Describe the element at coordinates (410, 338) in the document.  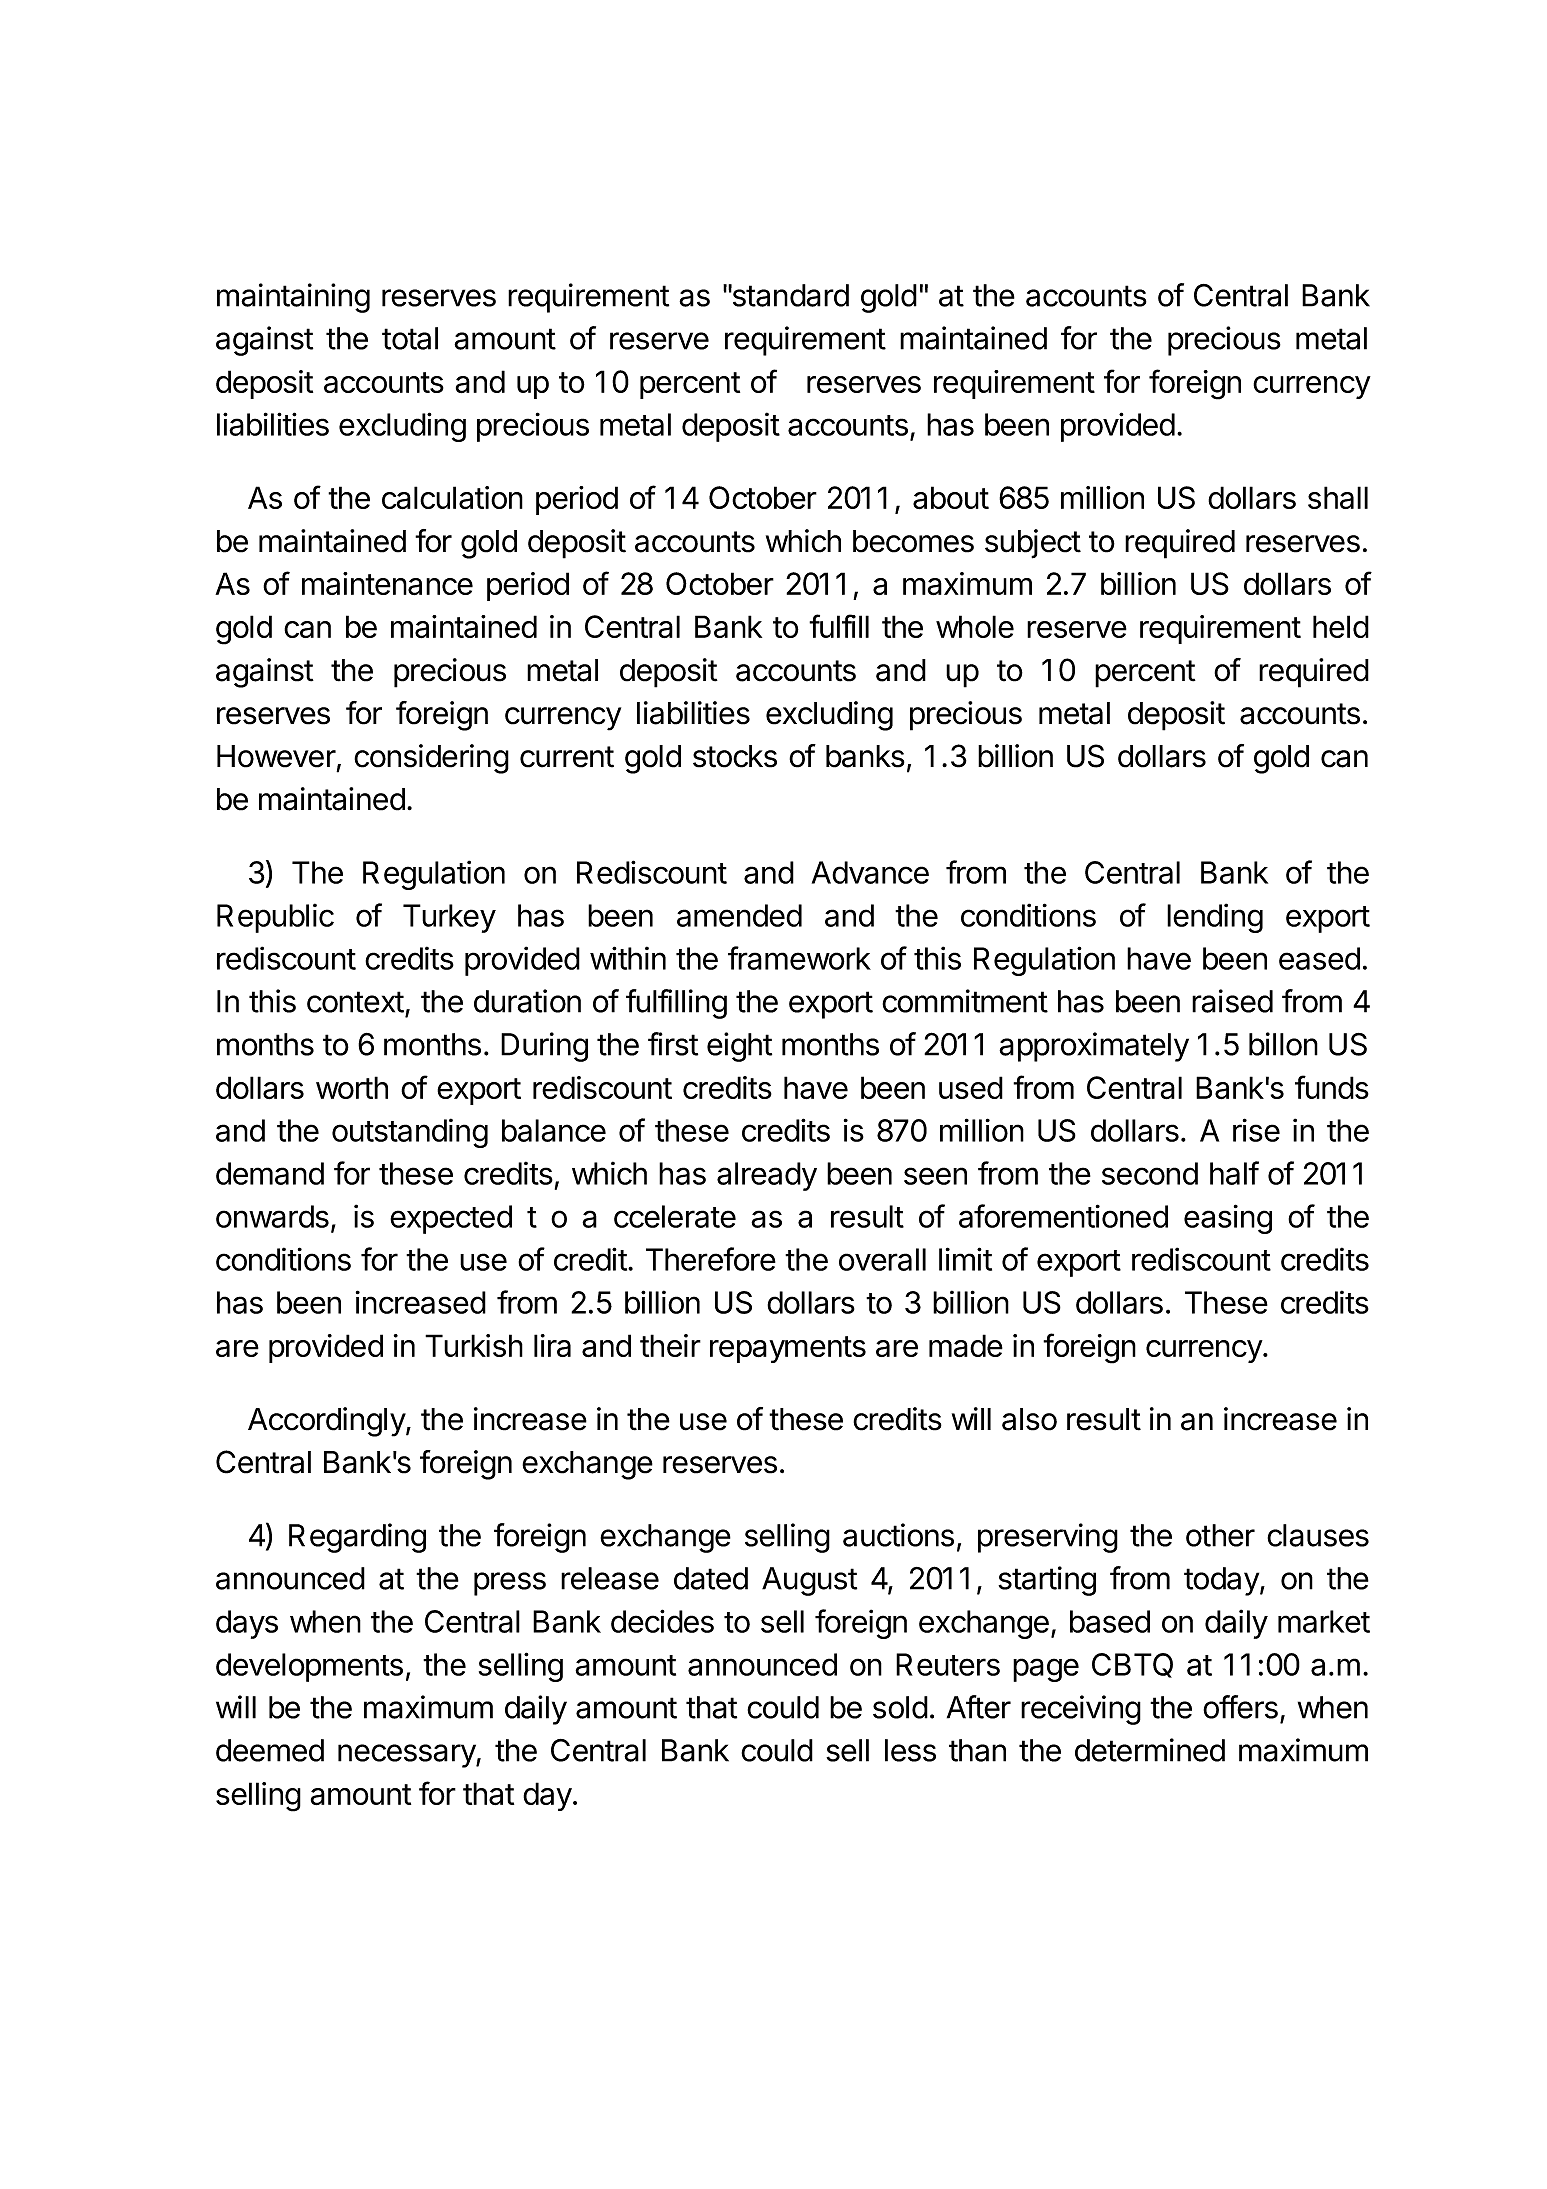
I see `total` at that location.
